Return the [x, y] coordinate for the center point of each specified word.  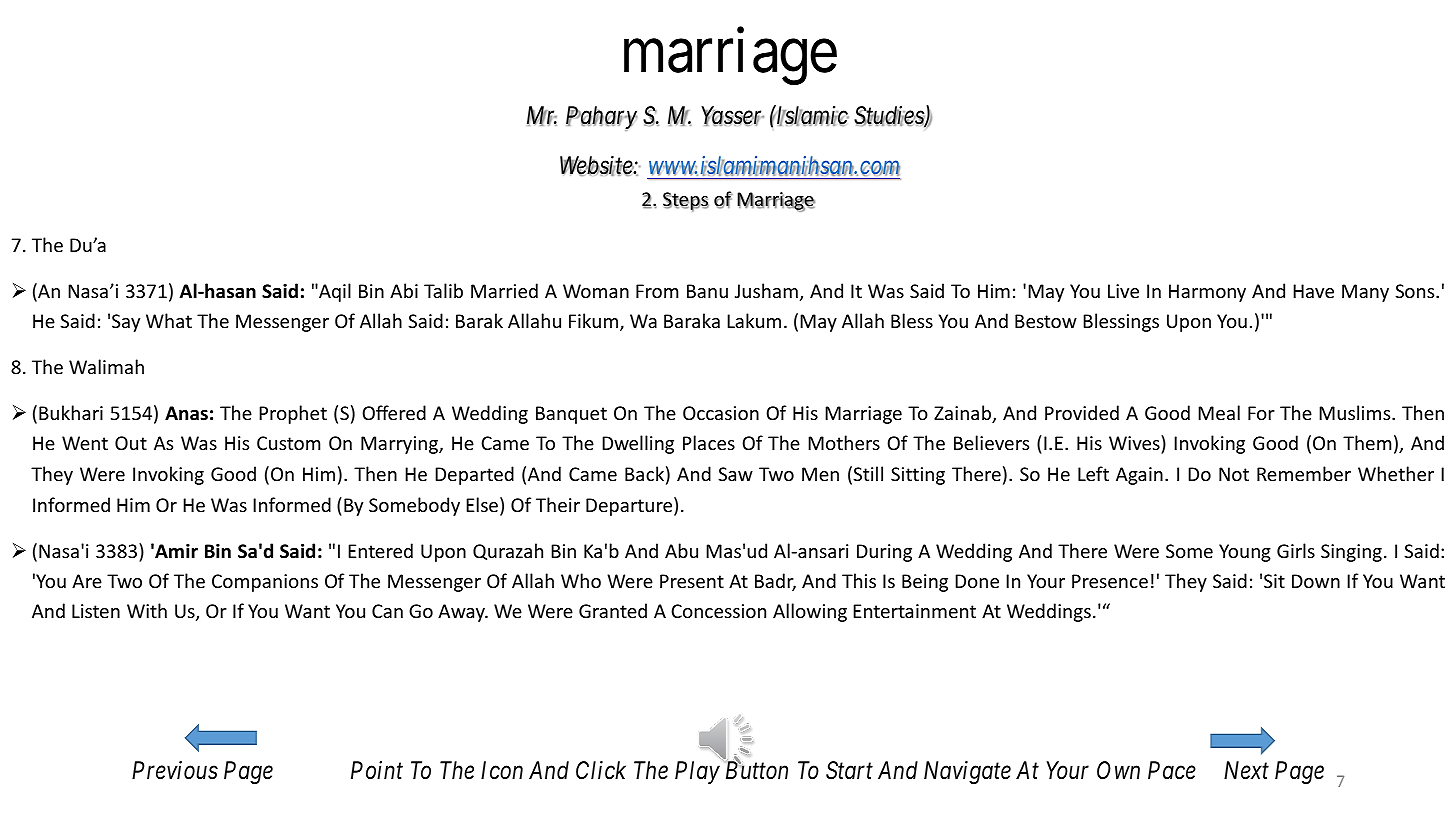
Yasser [732, 116]
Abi [404, 290]
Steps [686, 202]
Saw [735, 474]
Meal [1219, 412]
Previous [175, 770]
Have [1313, 291]
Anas [186, 413]
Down [1316, 581]
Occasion [721, 413]
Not [1234, 474]
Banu [707, 291]
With [147, 610]
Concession [718, 611]
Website [597, 166]
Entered [380, 550]
